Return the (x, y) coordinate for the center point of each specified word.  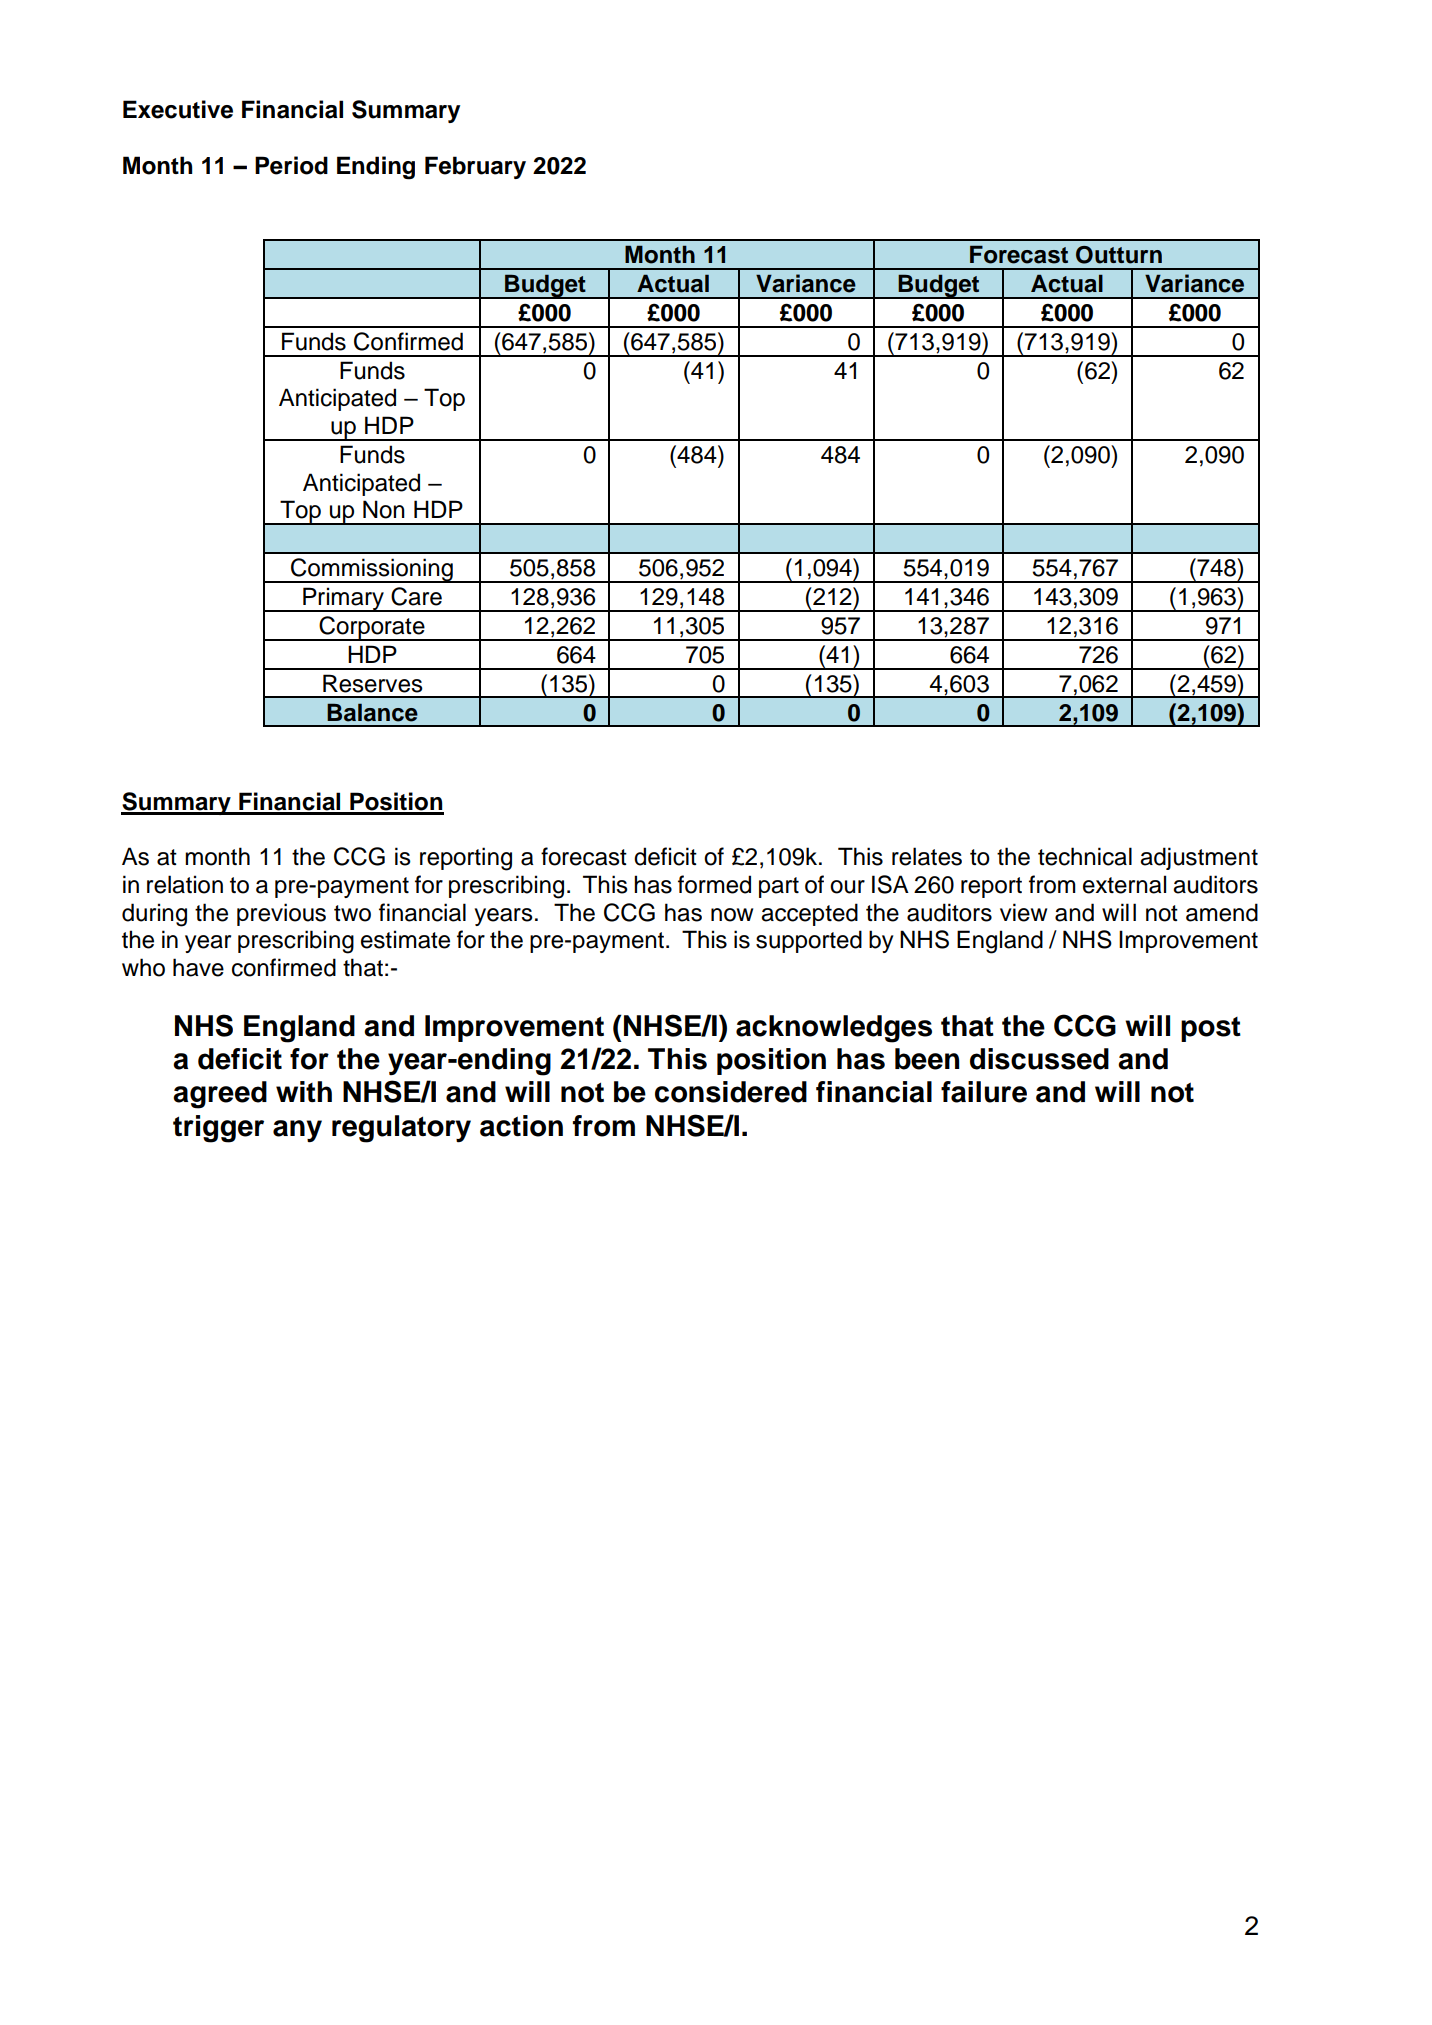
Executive (178, 109)
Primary (343, 599)
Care (416, 596)
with (304, 1091)
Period (291, 165)
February (475, 167)
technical (1085, 856)
